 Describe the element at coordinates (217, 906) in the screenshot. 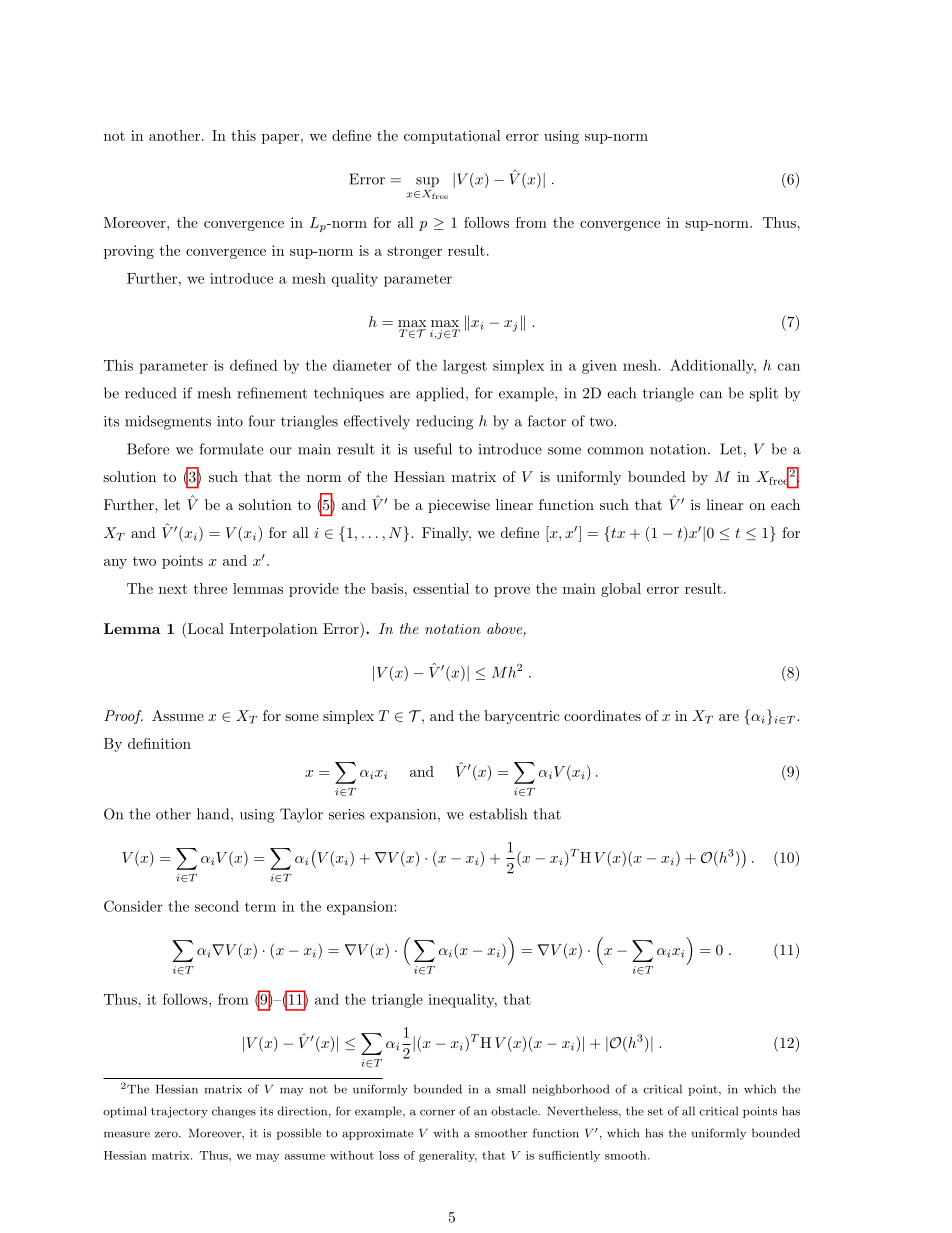

I see `second` at that location.
